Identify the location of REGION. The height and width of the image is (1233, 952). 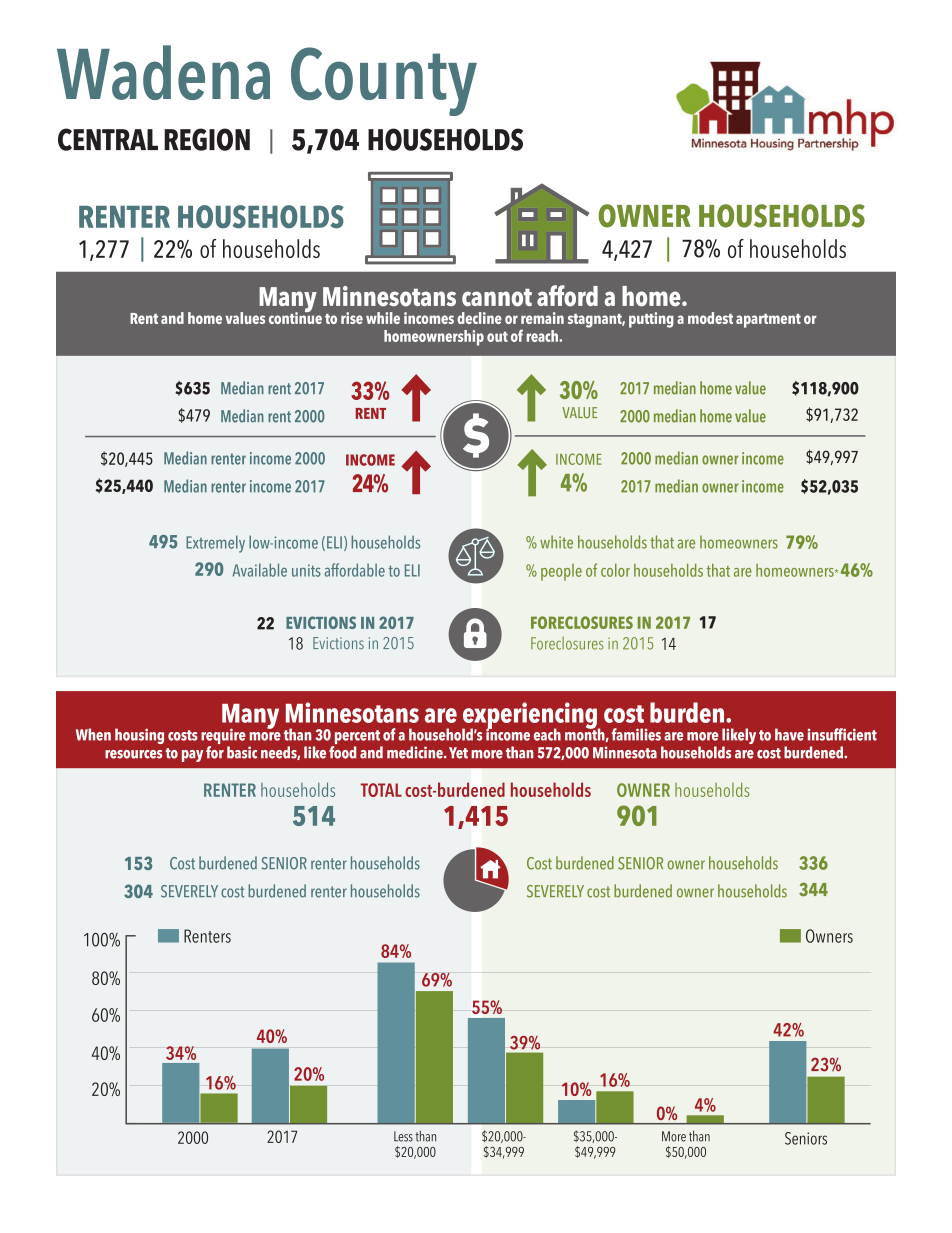
(207, 139).
